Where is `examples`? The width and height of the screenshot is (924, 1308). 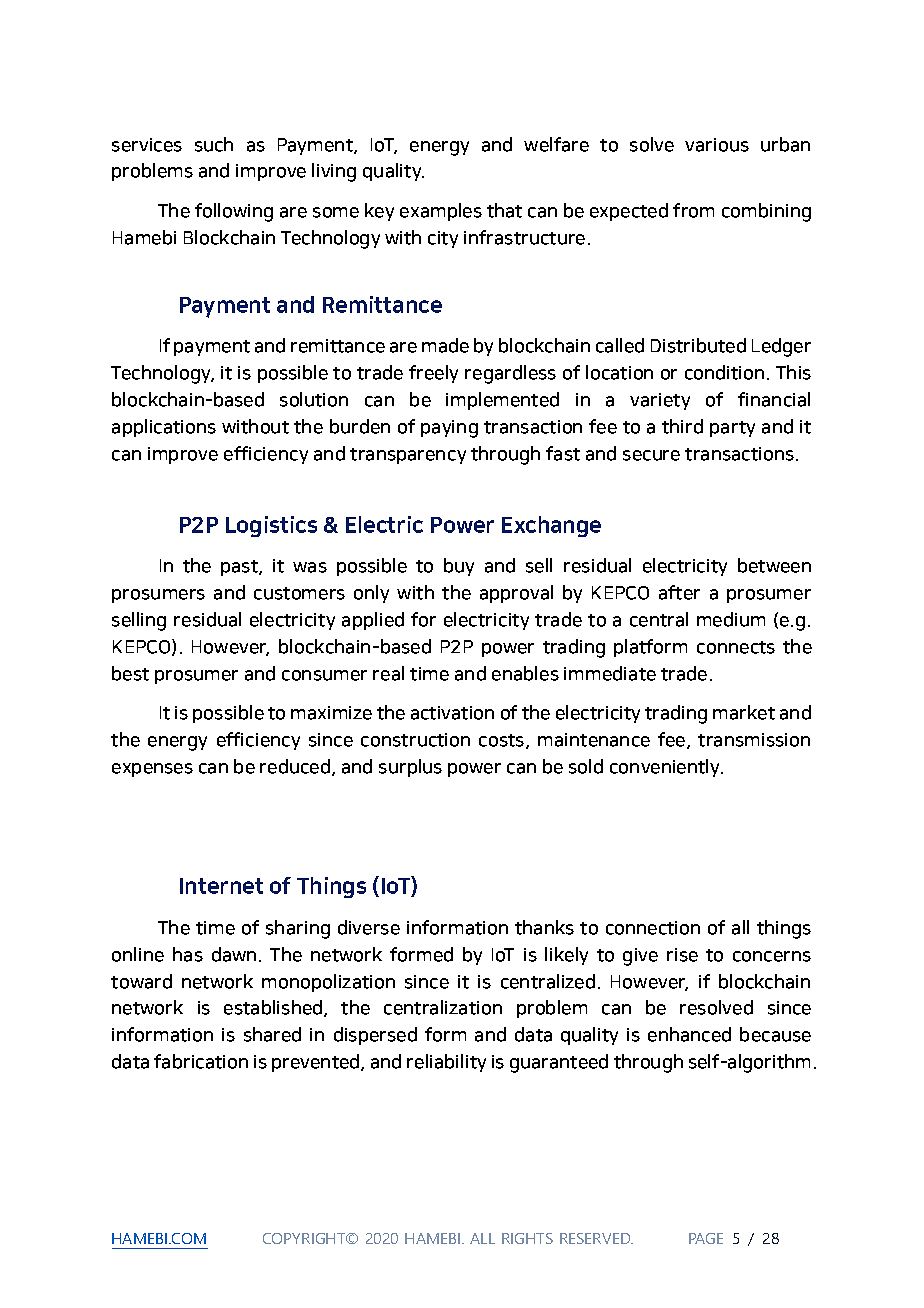 examples is located at coordinates (441, 212).
